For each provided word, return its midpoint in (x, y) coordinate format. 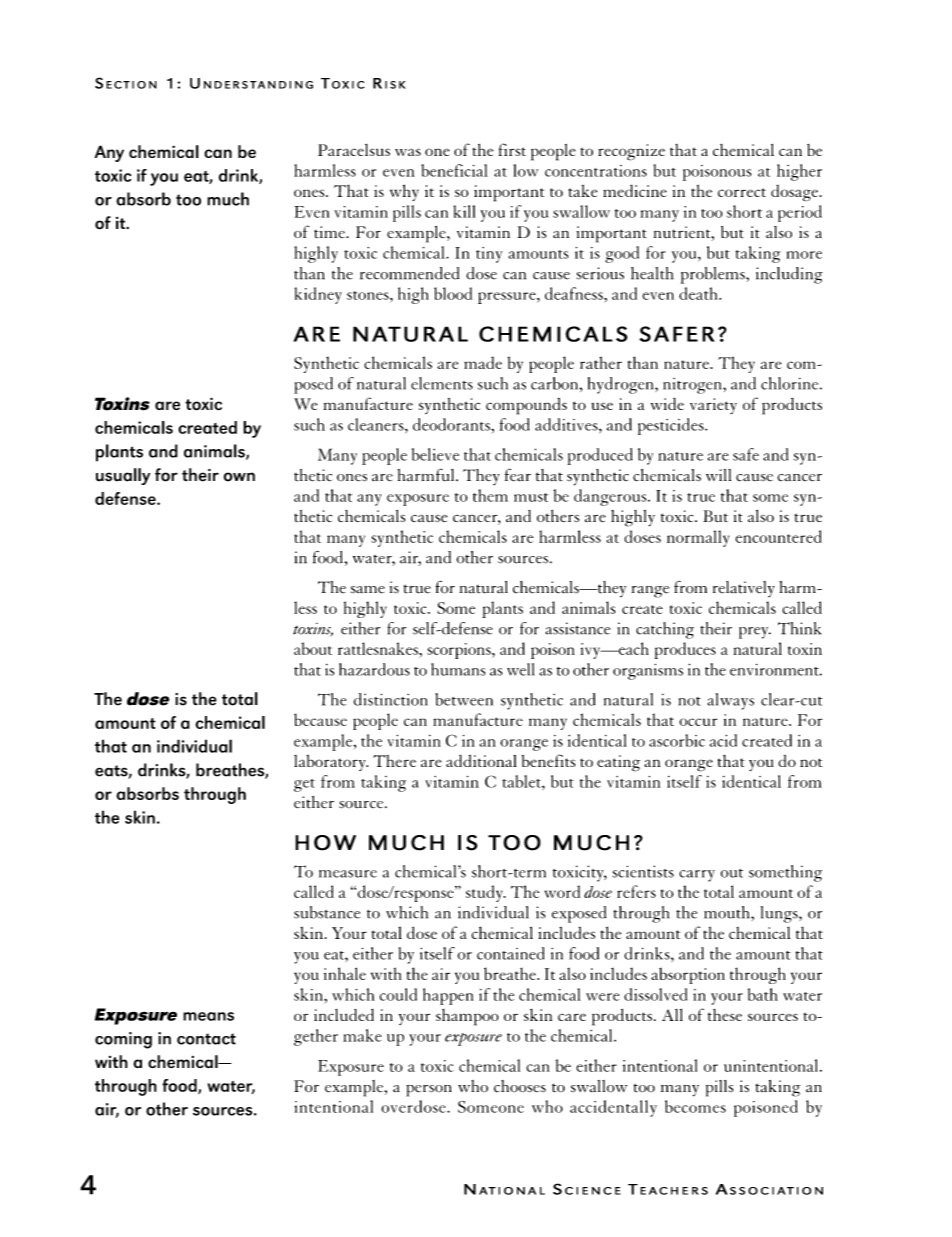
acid (723, 740)
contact (206, 1039)
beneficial (454, 170)
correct (742, 192)
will (718, 475)
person (429, 1091)
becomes (695, 1106)
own (239, 477)
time (330, 232)
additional (481, 761)
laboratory (331, 763)
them (490, 495)
